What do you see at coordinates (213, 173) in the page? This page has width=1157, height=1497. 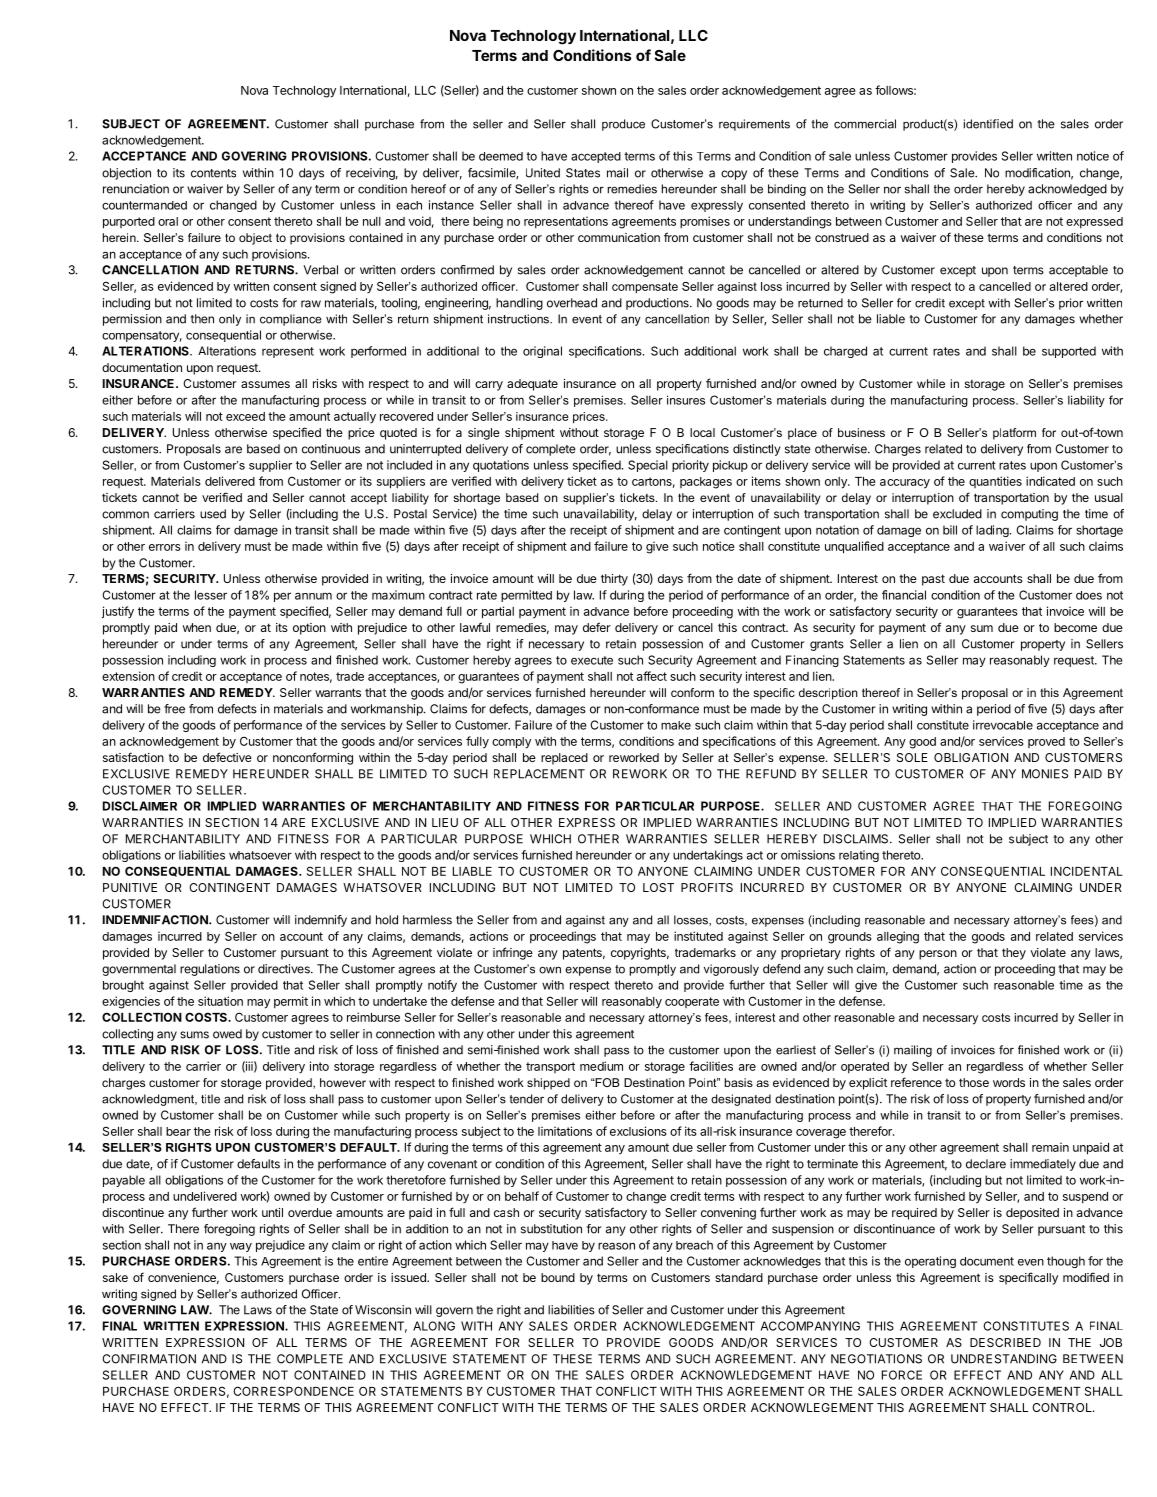 I see `contents` at bounding box center [213, 173].
